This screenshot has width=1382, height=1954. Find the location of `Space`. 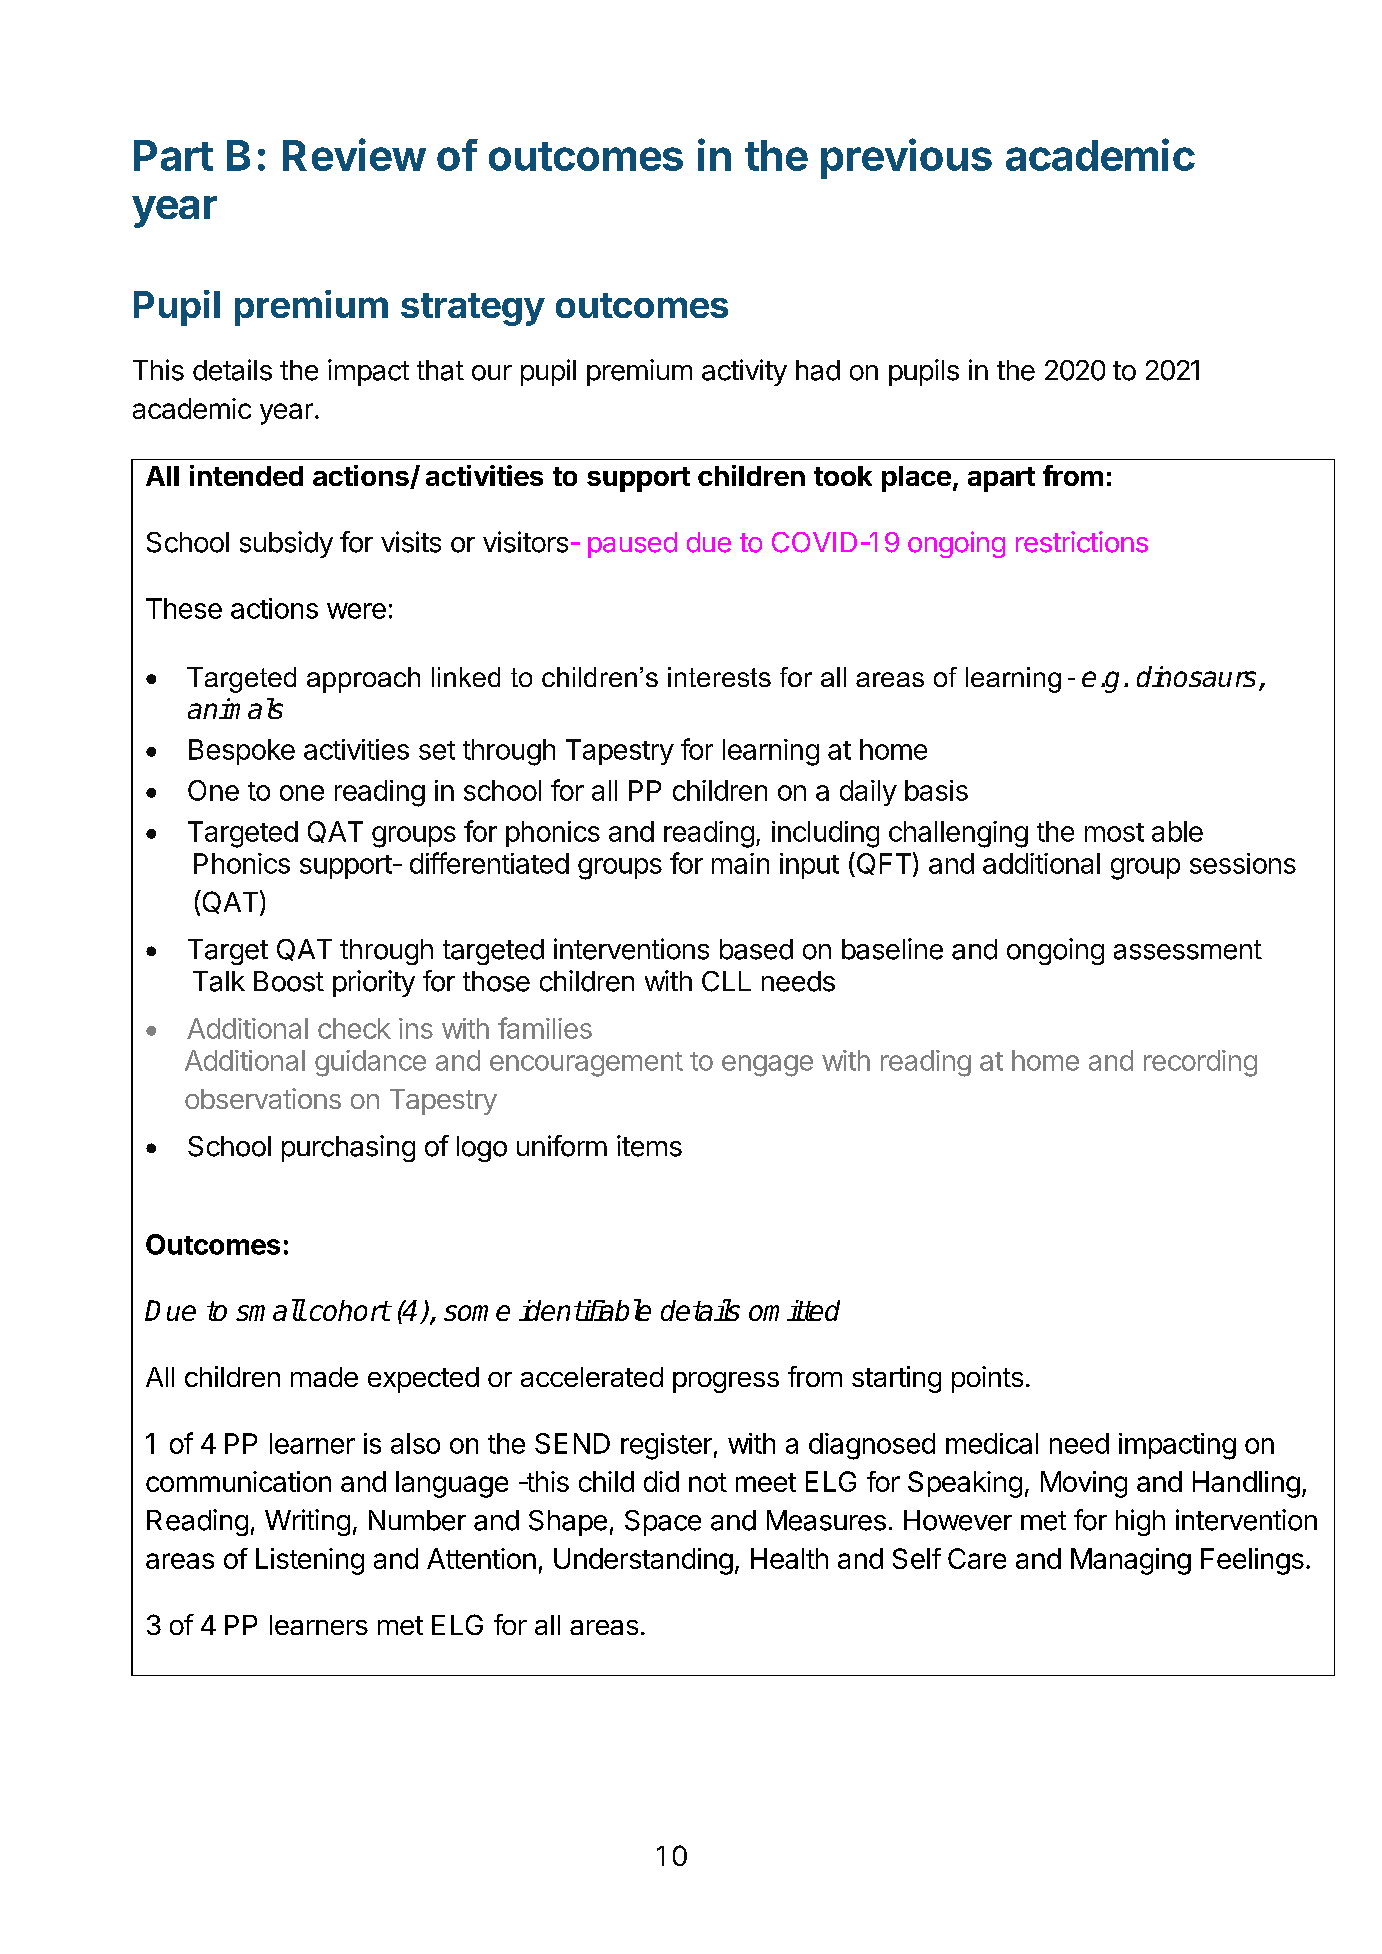

Space is located at coordinates (663, 1523).
